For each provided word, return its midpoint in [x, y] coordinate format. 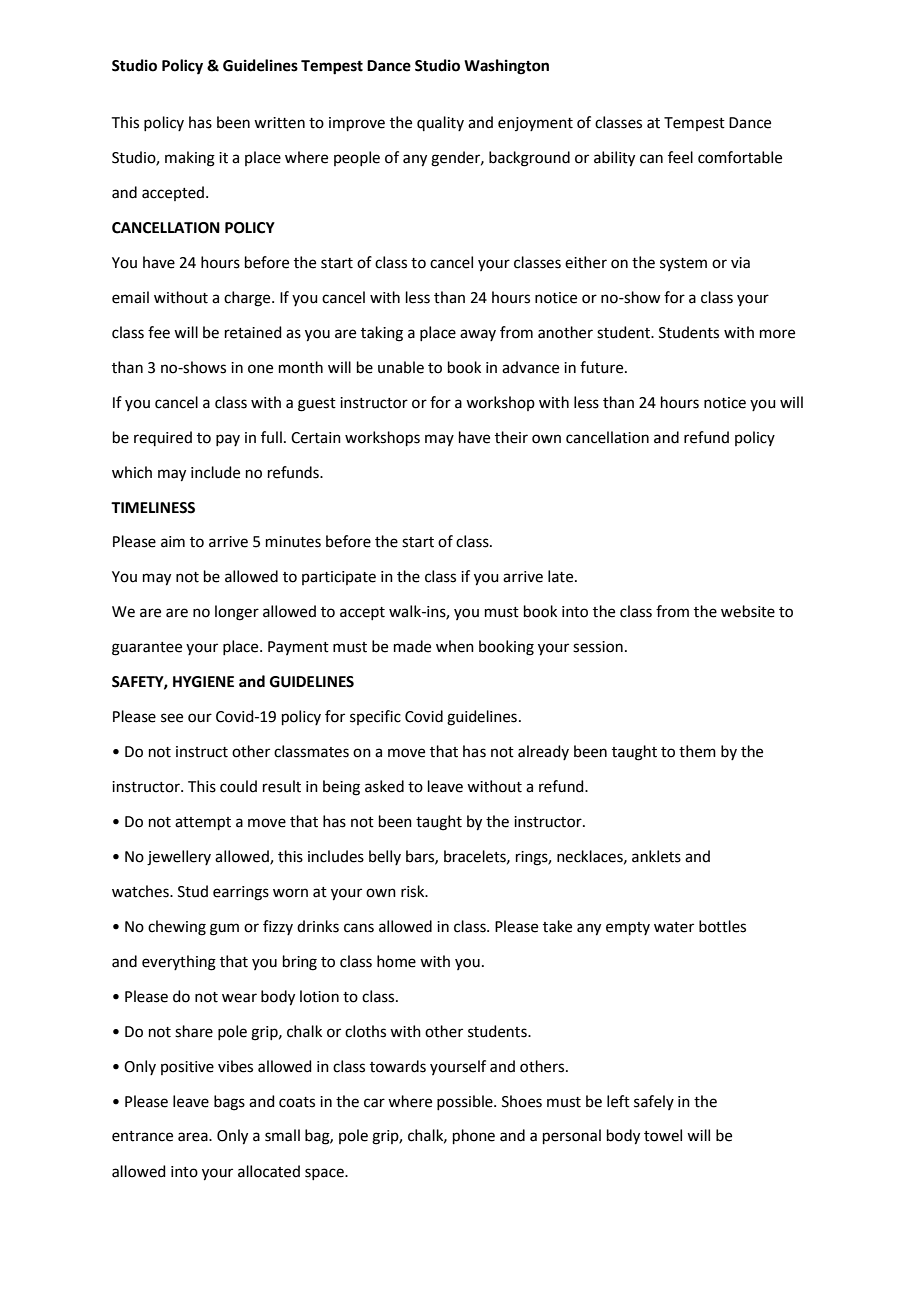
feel [680, 157]
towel [663, 1135]
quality [440, 123]
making [190, 159]
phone [474, 1136]
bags [229, 1103]
